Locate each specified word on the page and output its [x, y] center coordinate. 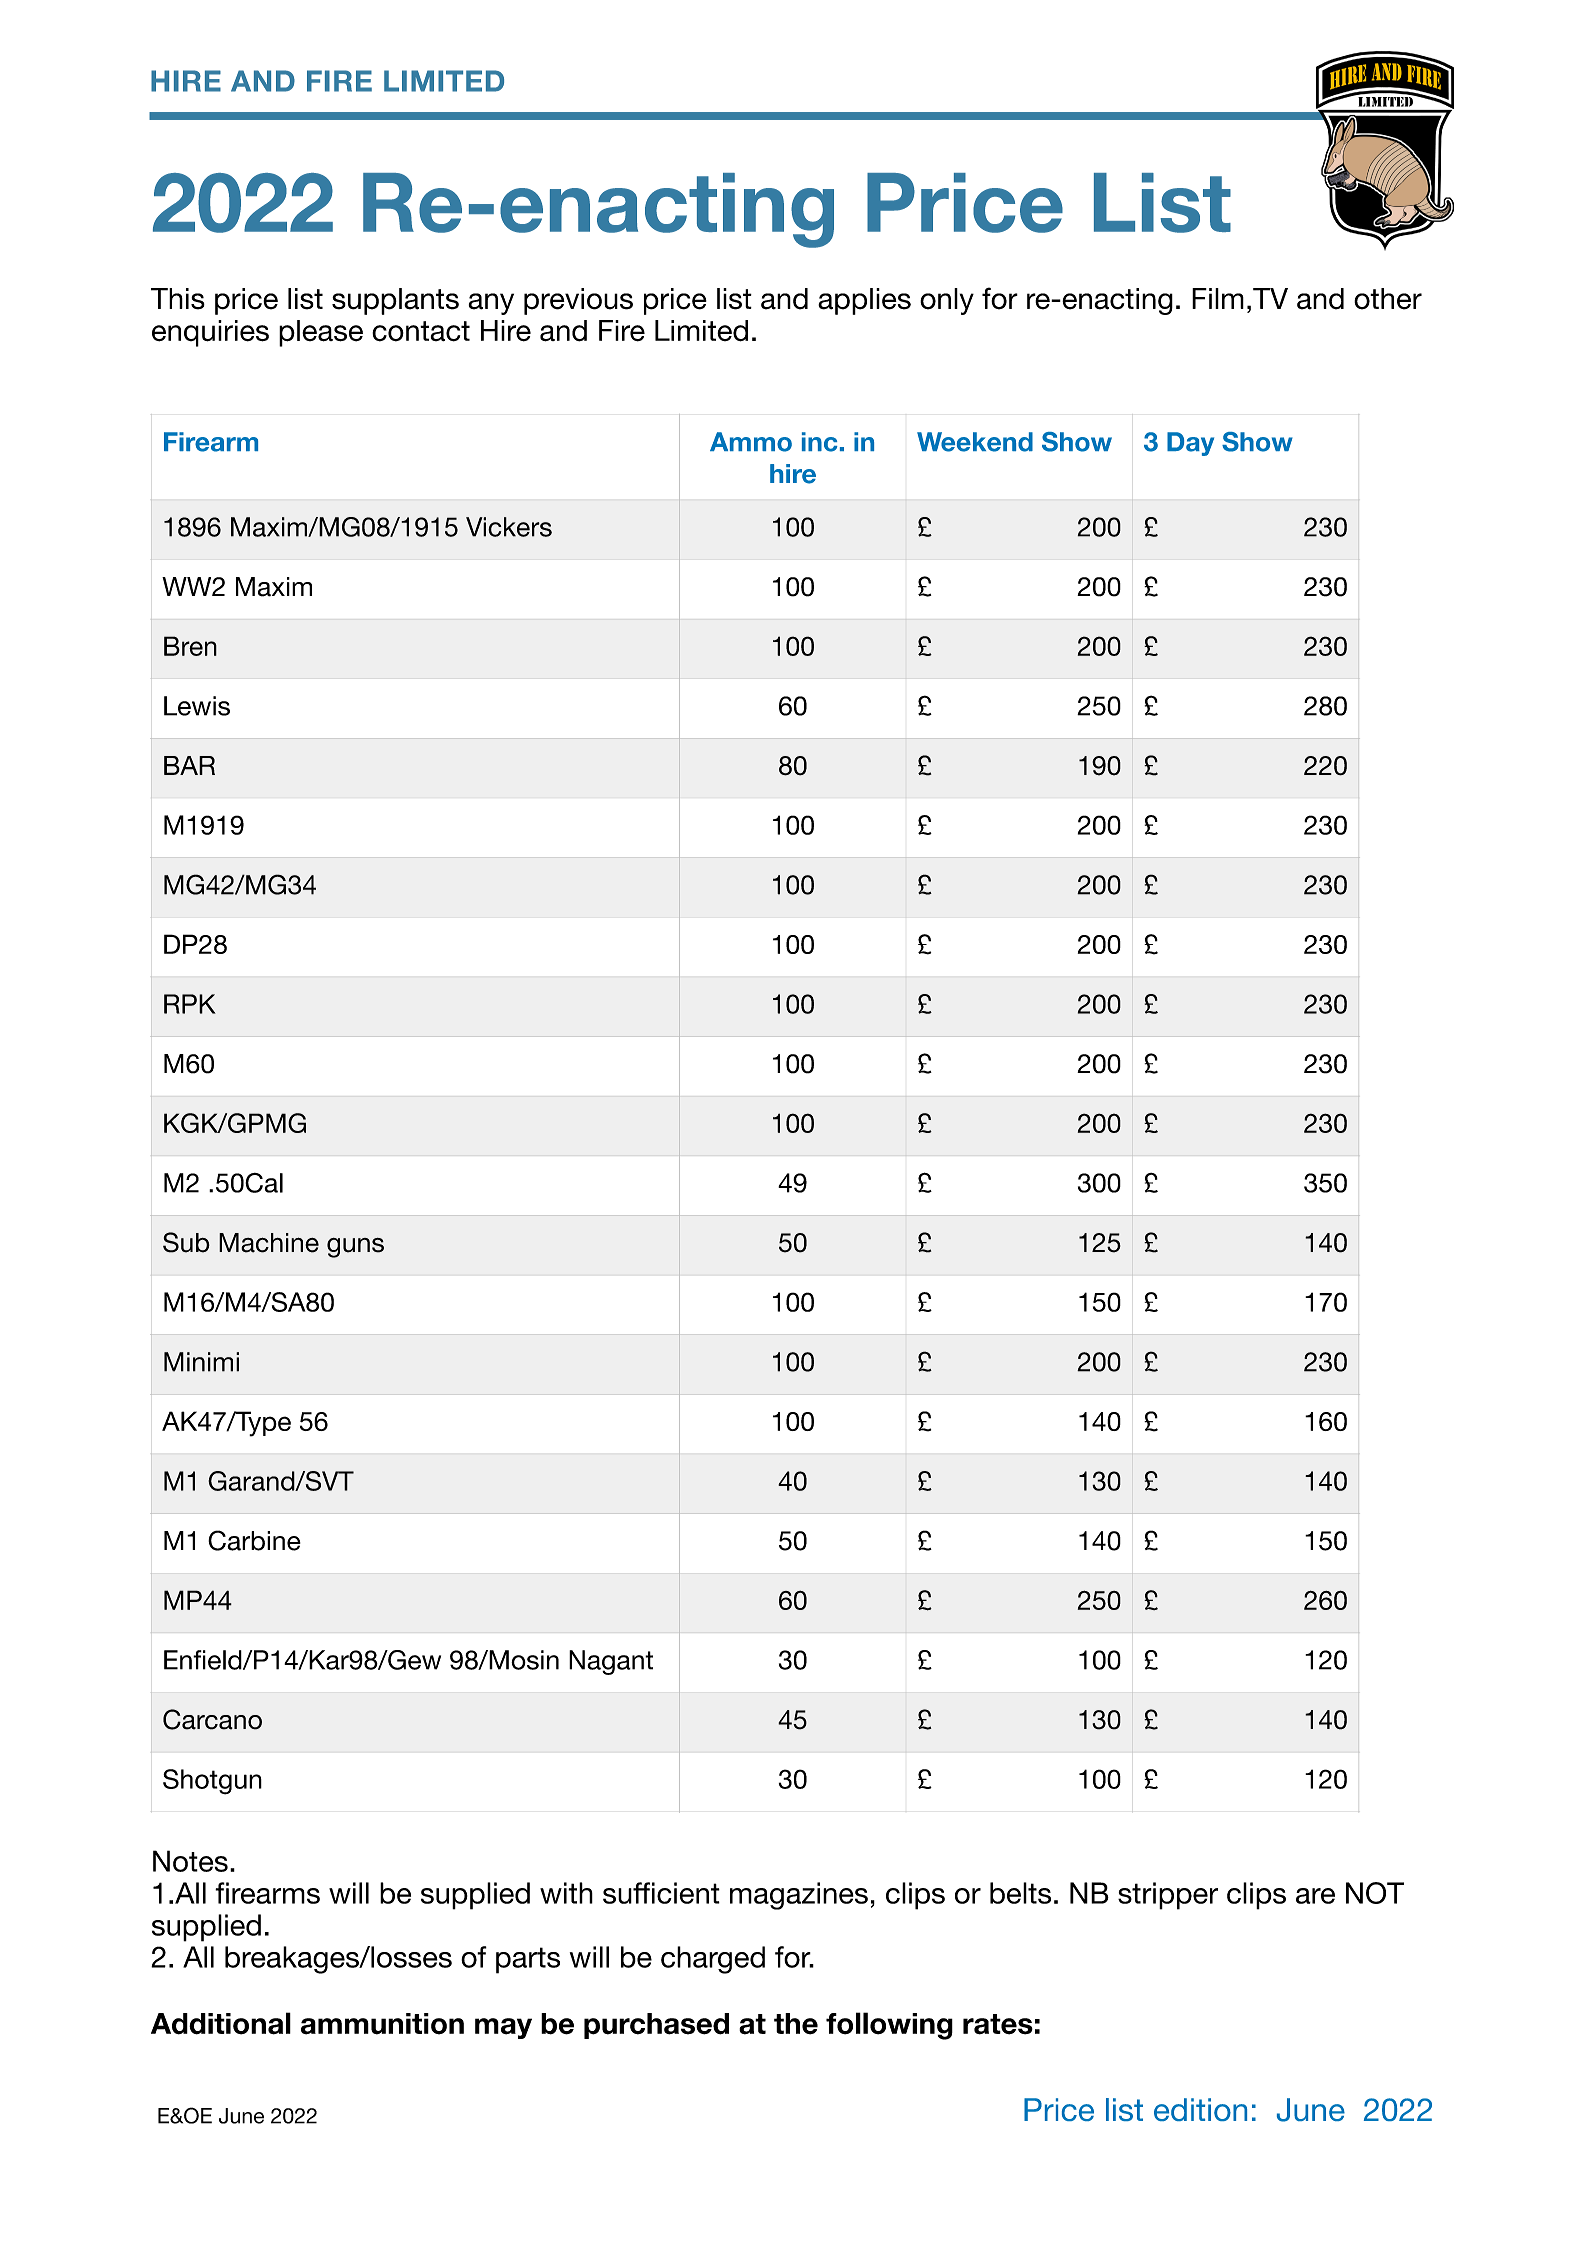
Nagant [611, 1662]
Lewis [197, 706]
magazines [799, 1896]
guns [355, 1248]
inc [820, 442]
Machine [269, 1243]
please [321, 333]
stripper [1168, 1896]
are [1315, 1896]
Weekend [975, 442]
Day [1190, 444]
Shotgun [212, 1782]
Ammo [751, 442]
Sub [186, 1242]
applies [864, 301]
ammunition [382, 2024]
